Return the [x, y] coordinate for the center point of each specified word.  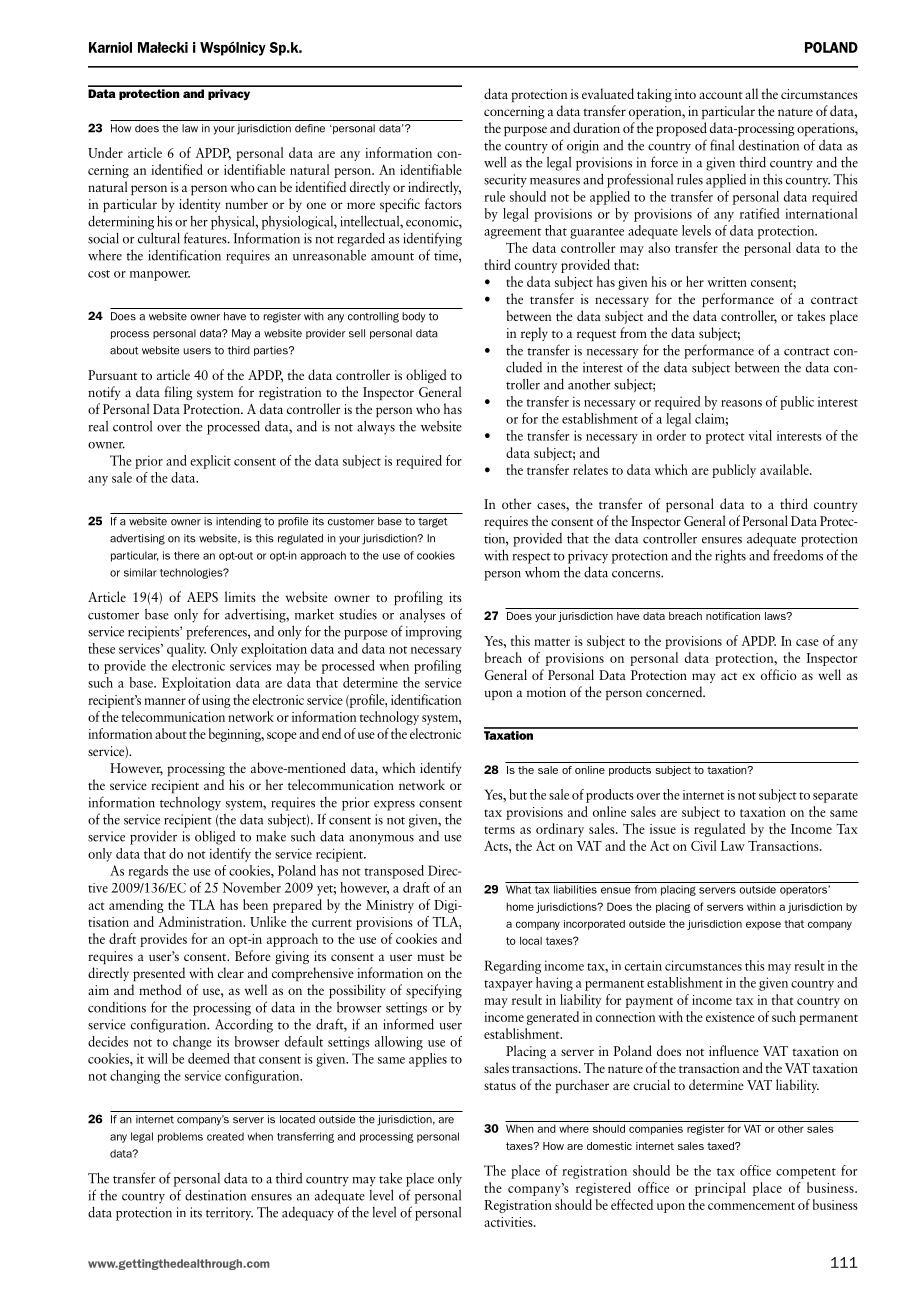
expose [763, 925]
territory [229, 1214]
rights [730, 556]
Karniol [110, 47]
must [431, 957]
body [414, 317]
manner [165, 701]
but [518, 794]
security [505, 181]
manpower [160, 276]
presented [159, 974]
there [186, 555]
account [721, 95]
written [727, 282]
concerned [675, 691]
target [432, 523]
